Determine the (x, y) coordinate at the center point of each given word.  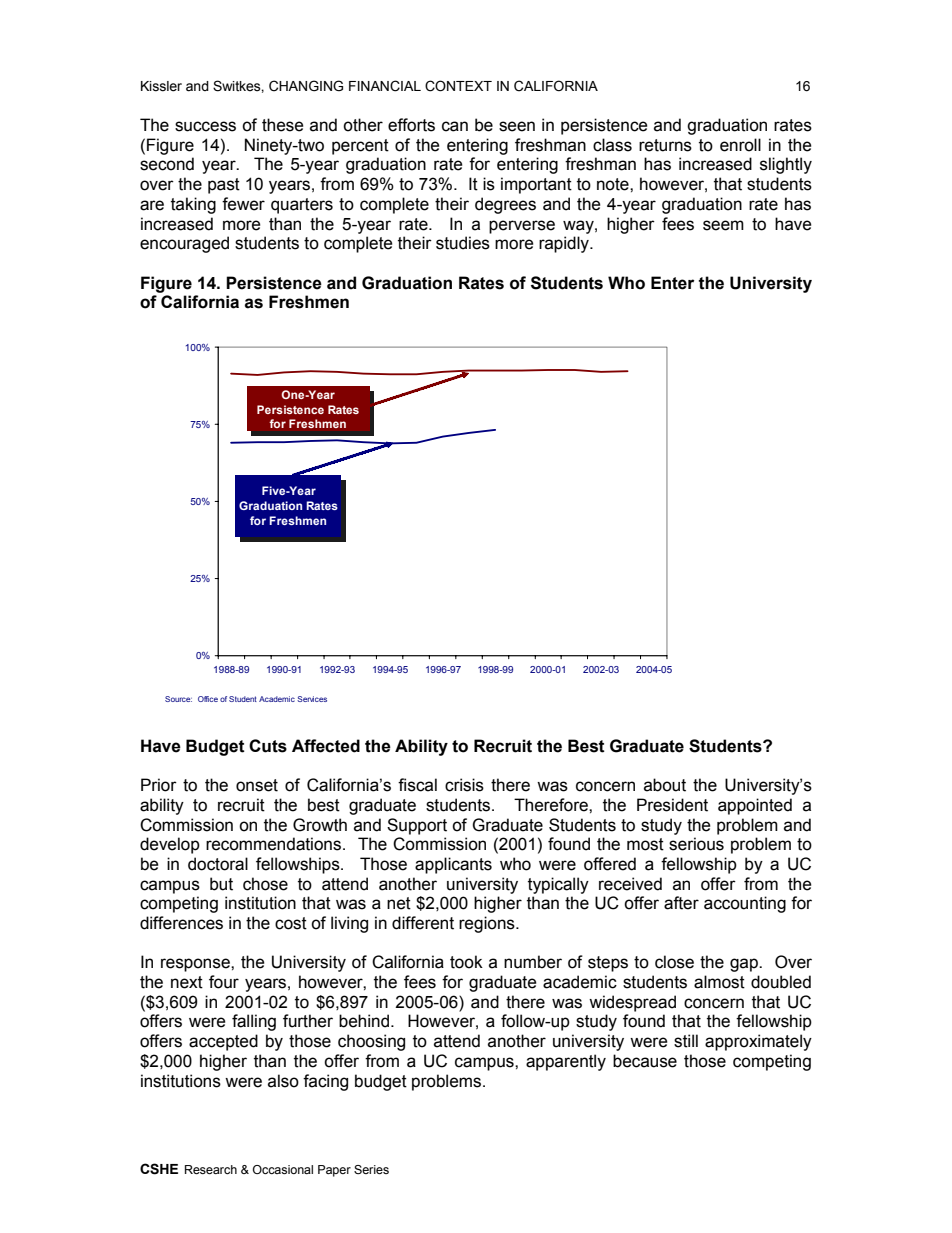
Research (211, 1169)
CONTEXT (458, 86)
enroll (740, 145)
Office (208, 699)
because (645, 1061)
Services (312, 699)
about (665, 785)
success (205, 126)
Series (371, 1169)
